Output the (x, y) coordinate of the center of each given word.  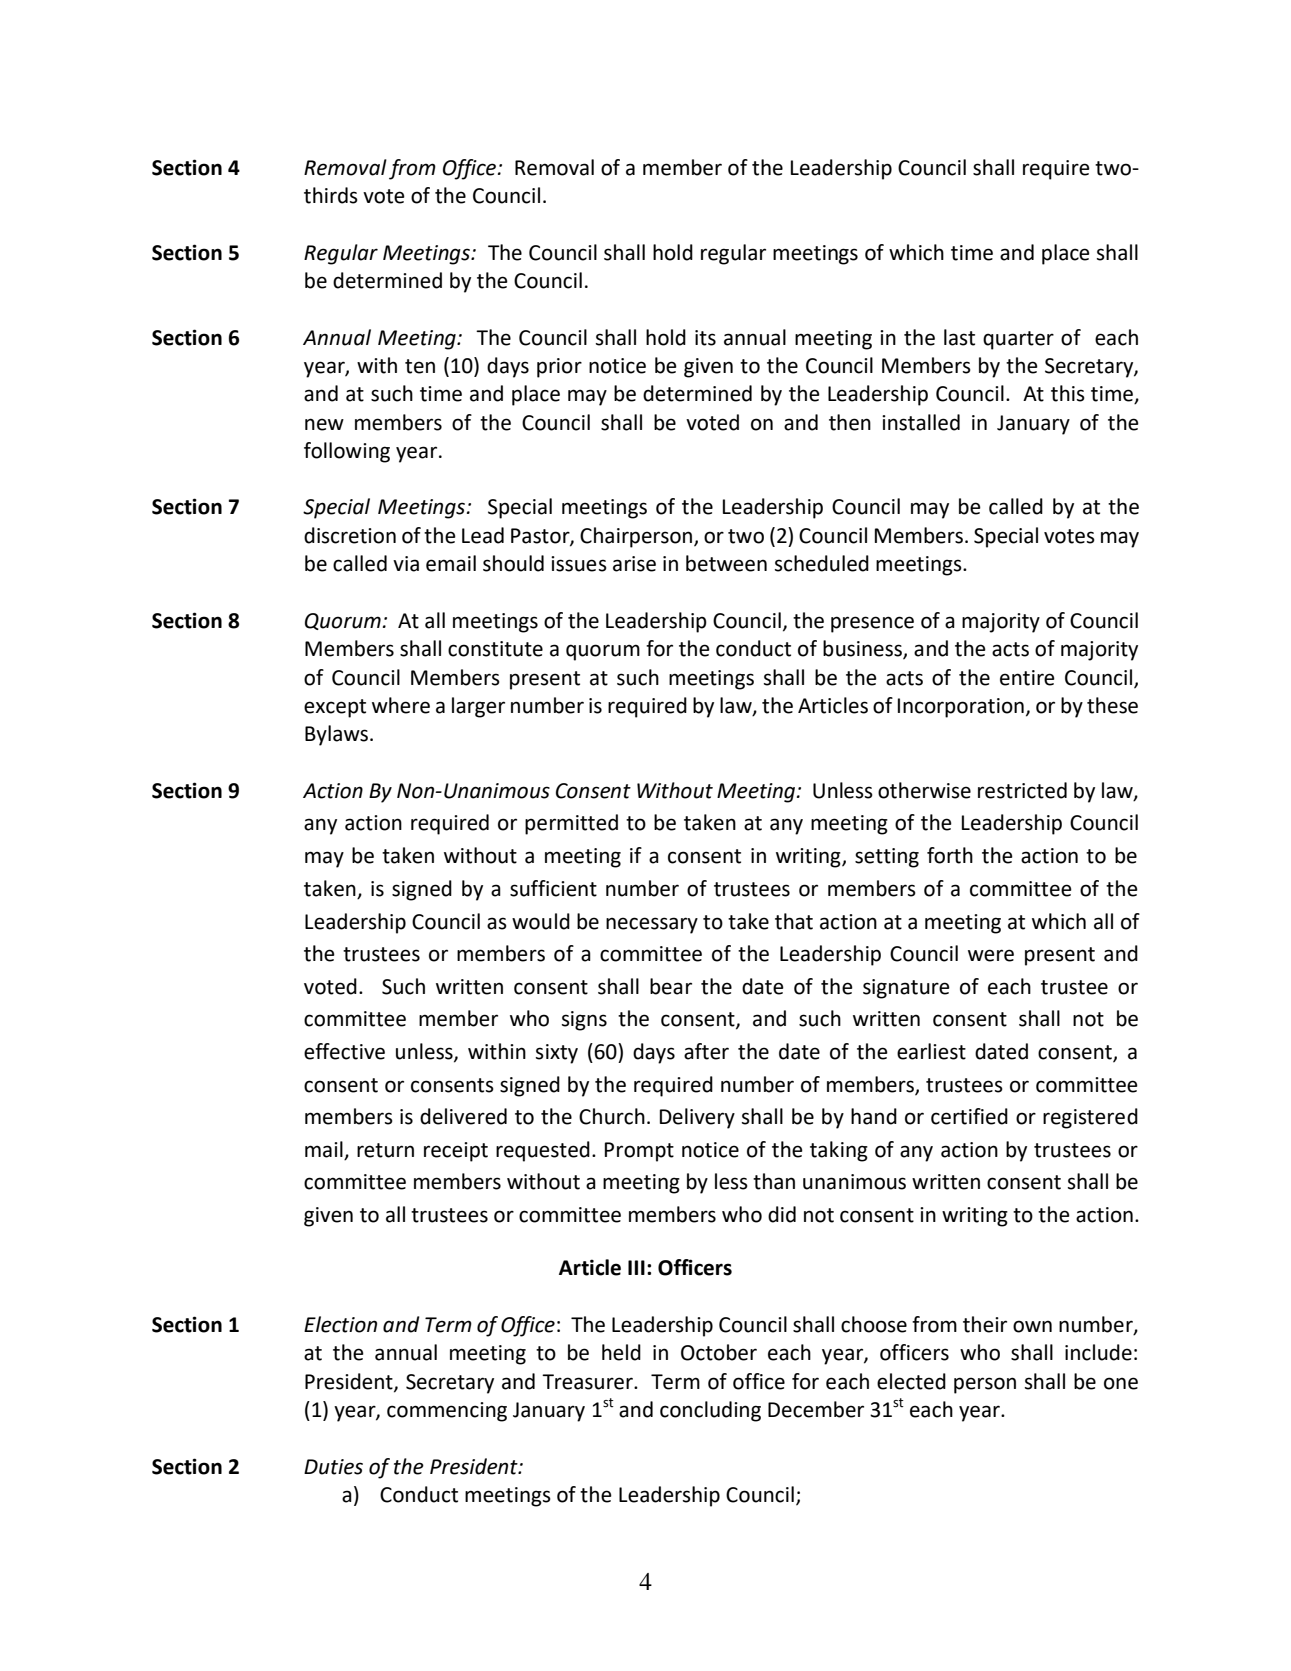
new (324, 424)
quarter (1018, 340)
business (863, 649)
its (705, 338)
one (1121, 1383)
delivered (463, 1116)
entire (1027, 678)
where (401, 705)
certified (969, 1116)
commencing (447, 1412)
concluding (710, 1411)
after (706, 1051)
